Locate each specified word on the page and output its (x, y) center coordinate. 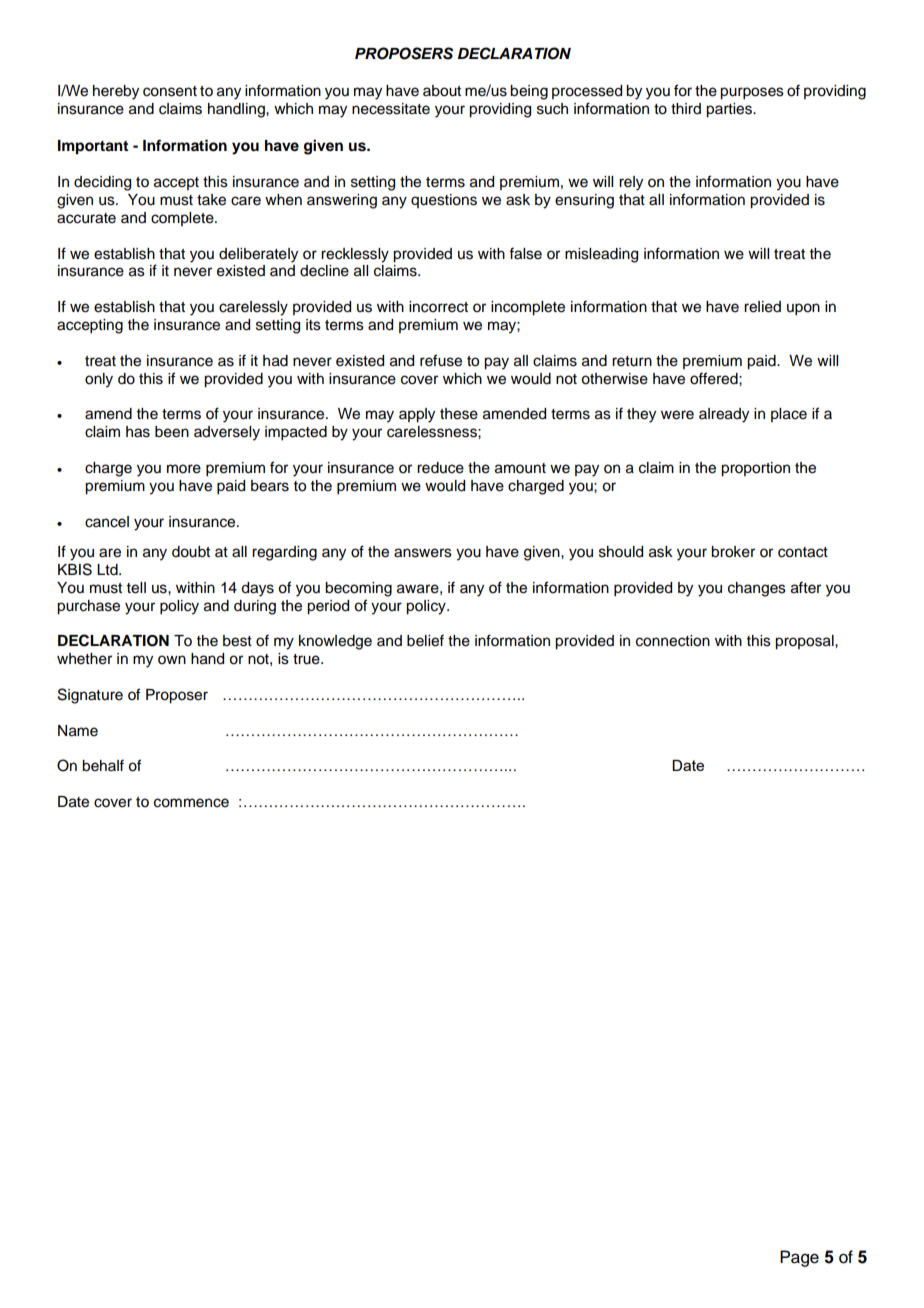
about (442, 91)
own (172, 660)
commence (191, 803)
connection (673, 641)
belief (425, 640)
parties (730, 110)
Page (799, 1258)
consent (170, 91)
